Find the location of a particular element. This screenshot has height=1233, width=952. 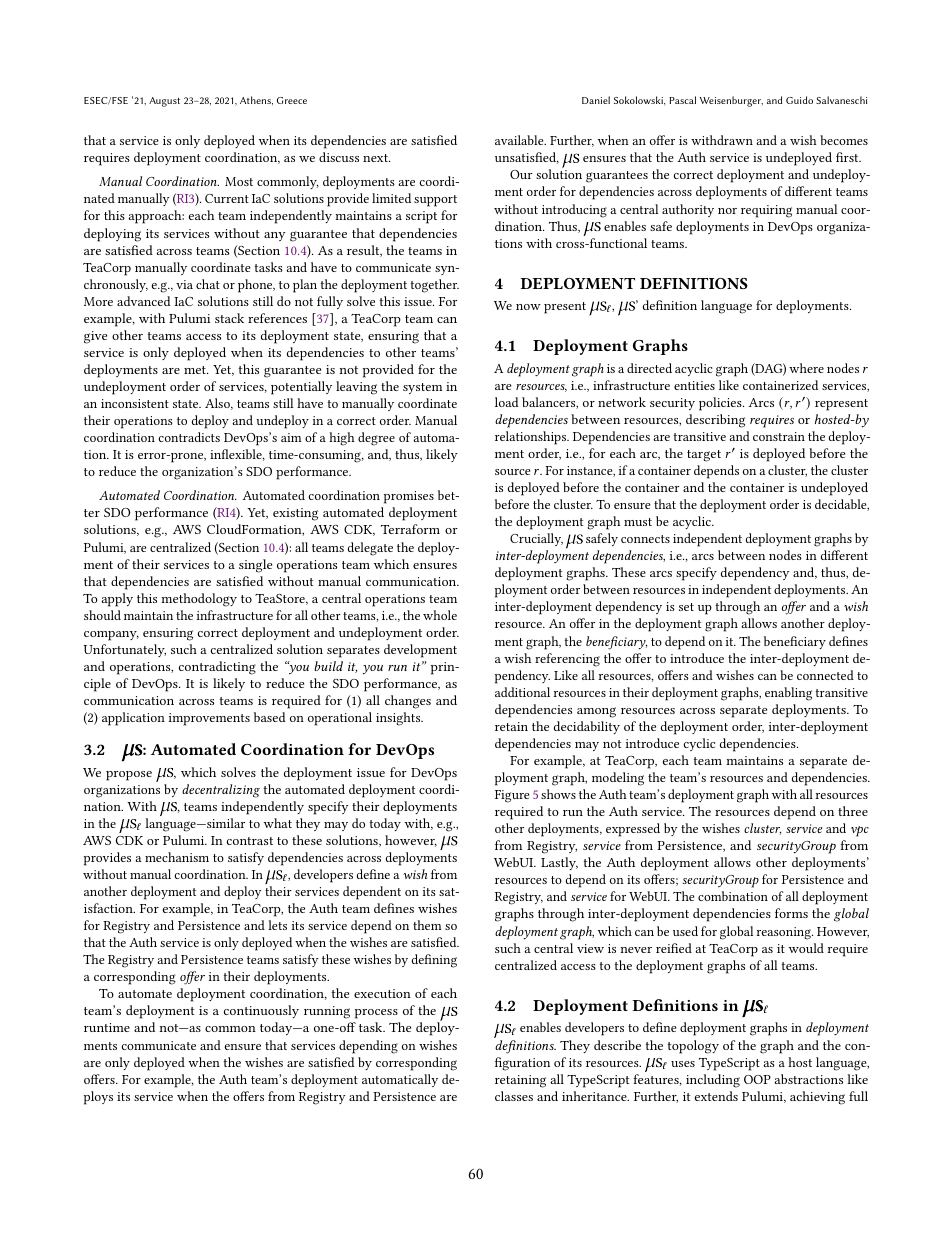

August is located at coordinates (164, 102).
